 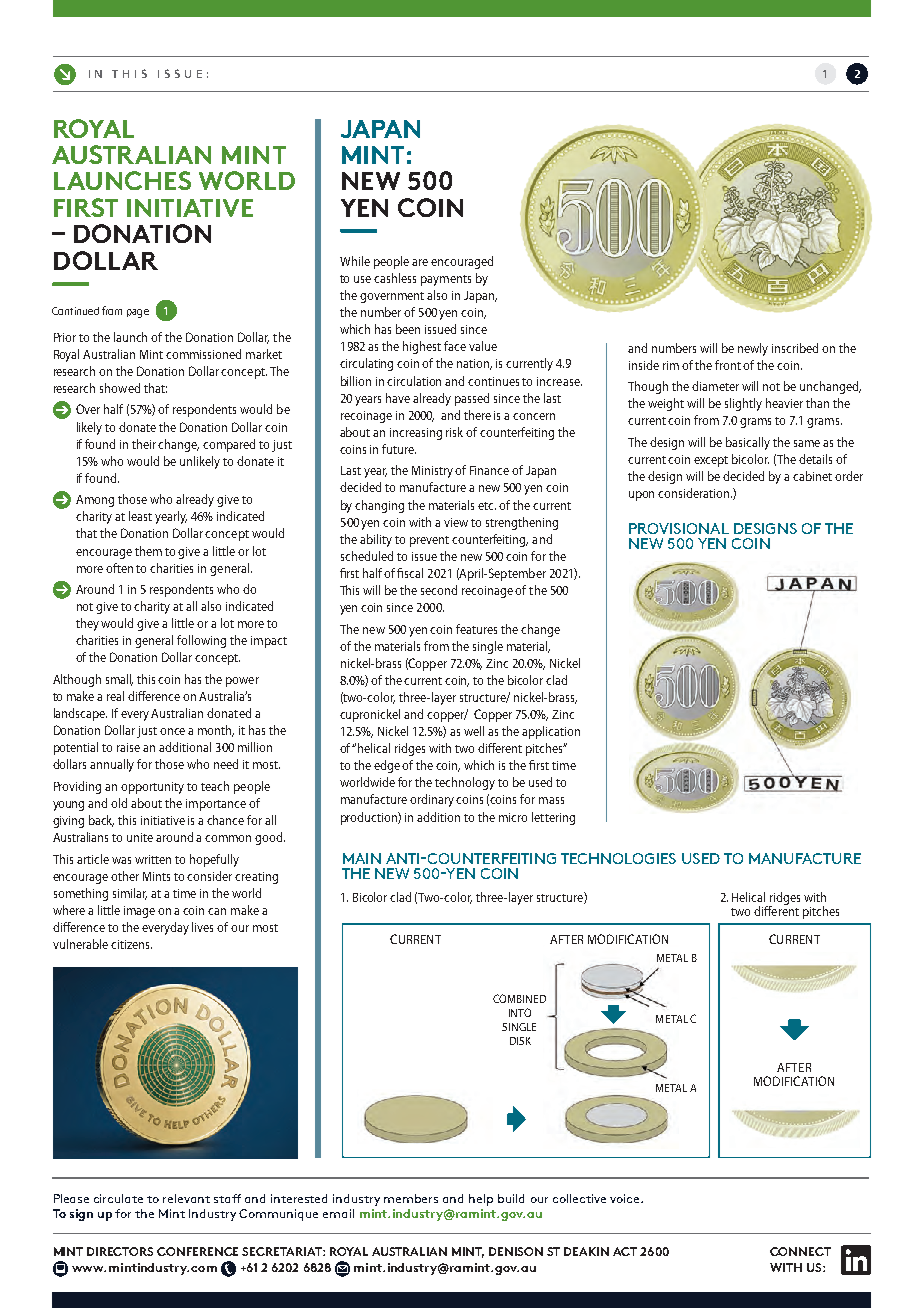 I want to click on CONNECT, so click(x=800, y=1251).
